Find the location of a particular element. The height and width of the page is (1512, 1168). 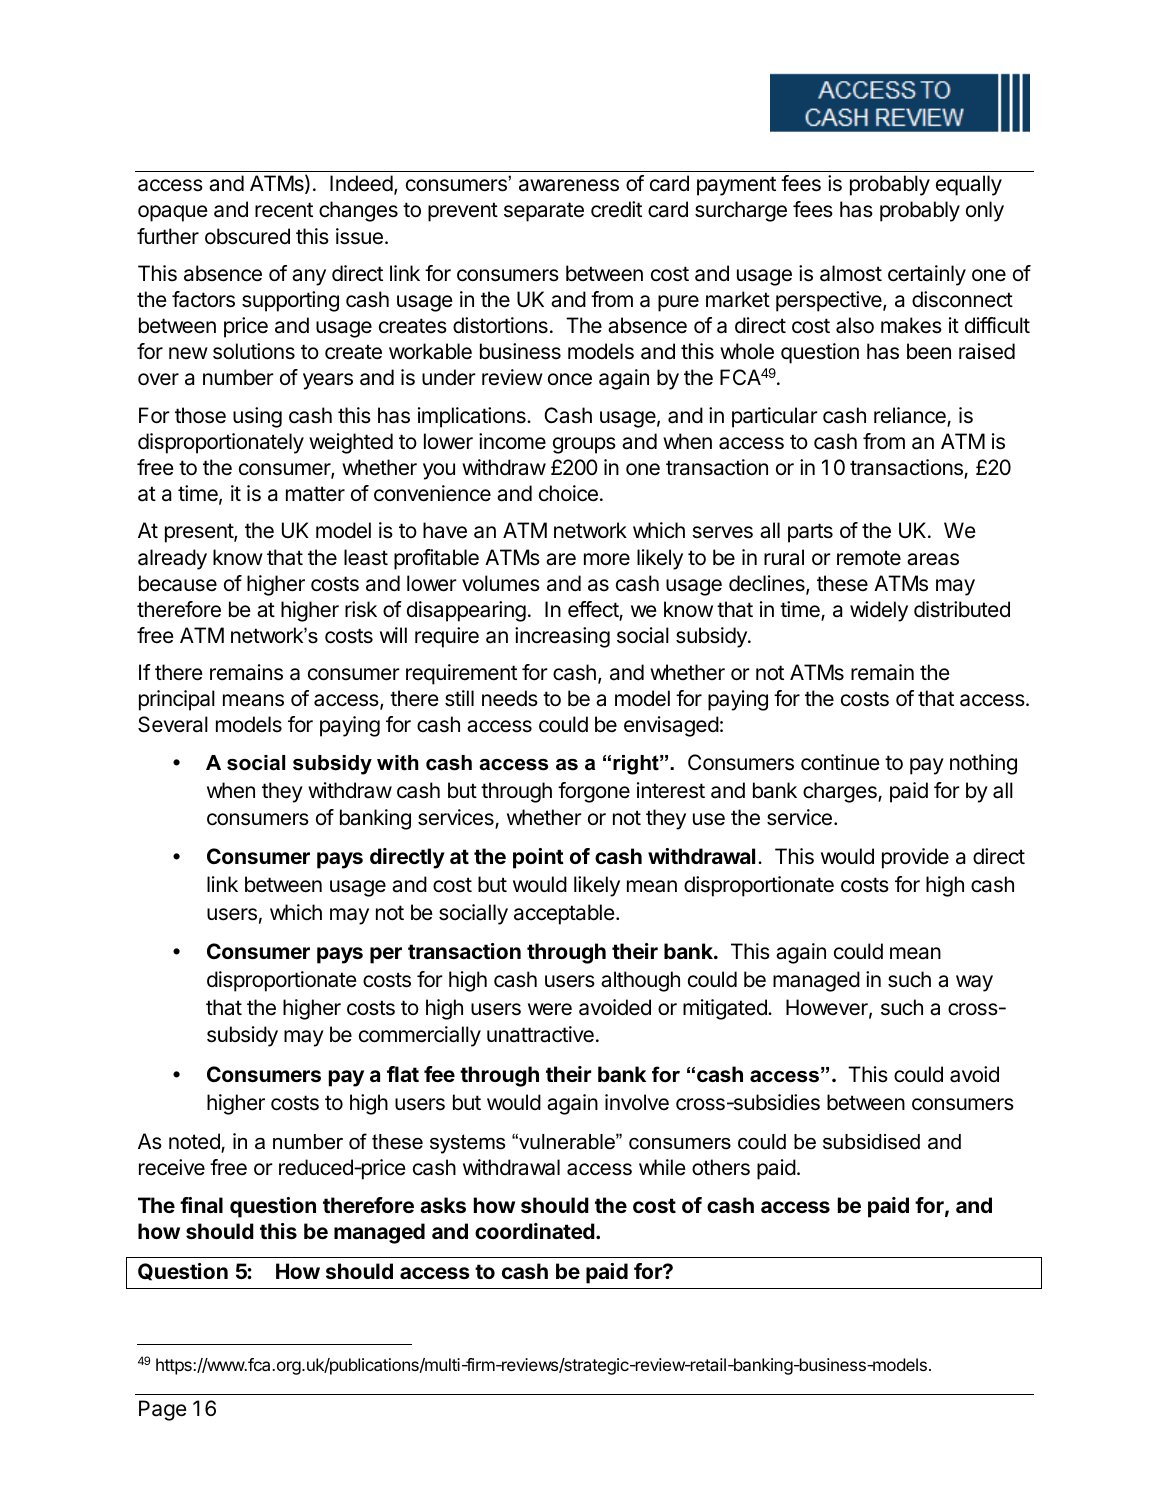

Several is located at coordinates (173, 724).
